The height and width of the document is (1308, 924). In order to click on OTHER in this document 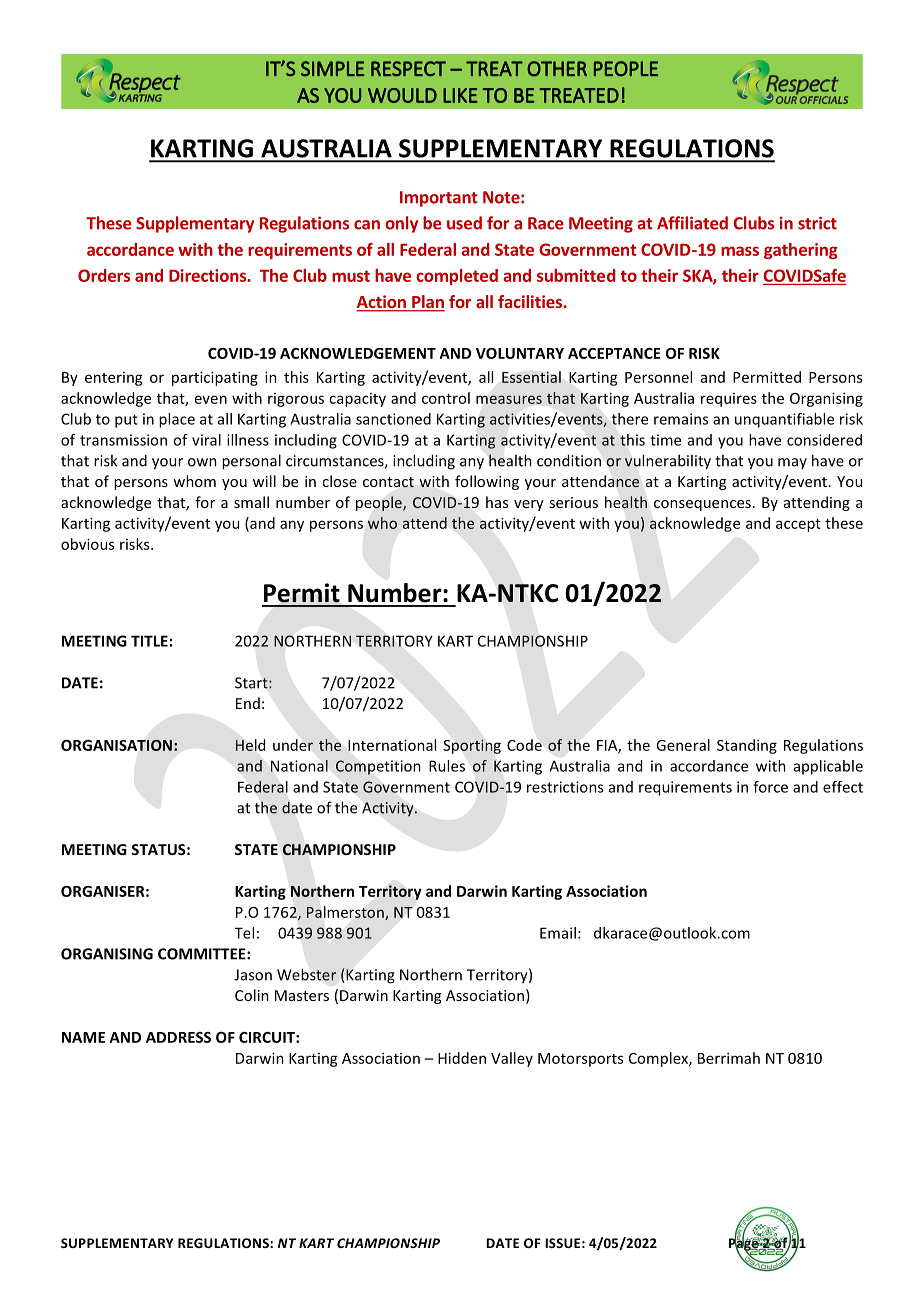, I will do `click(557, 69)`.
